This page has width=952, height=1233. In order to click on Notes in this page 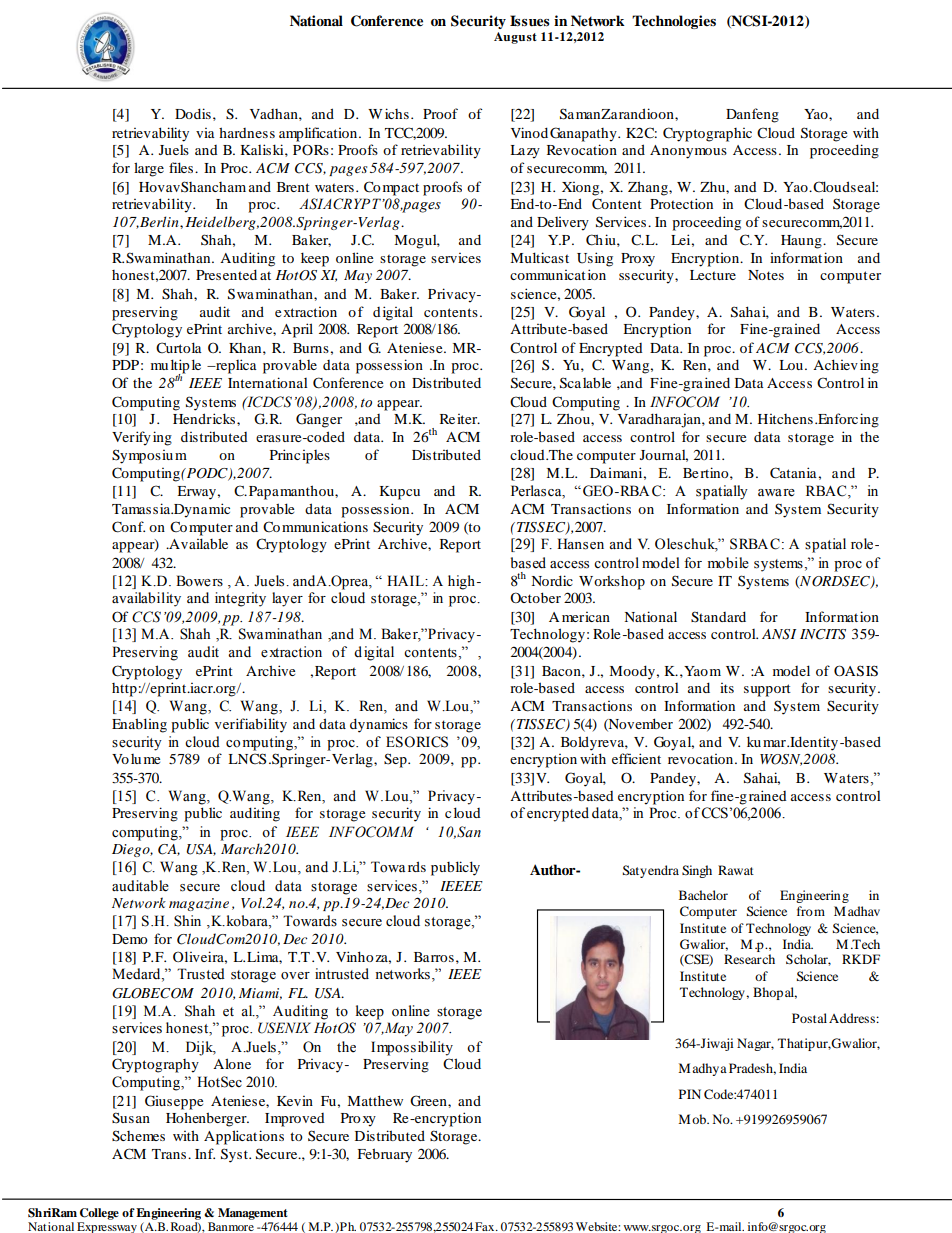, I will do `click(766, 275)`.
